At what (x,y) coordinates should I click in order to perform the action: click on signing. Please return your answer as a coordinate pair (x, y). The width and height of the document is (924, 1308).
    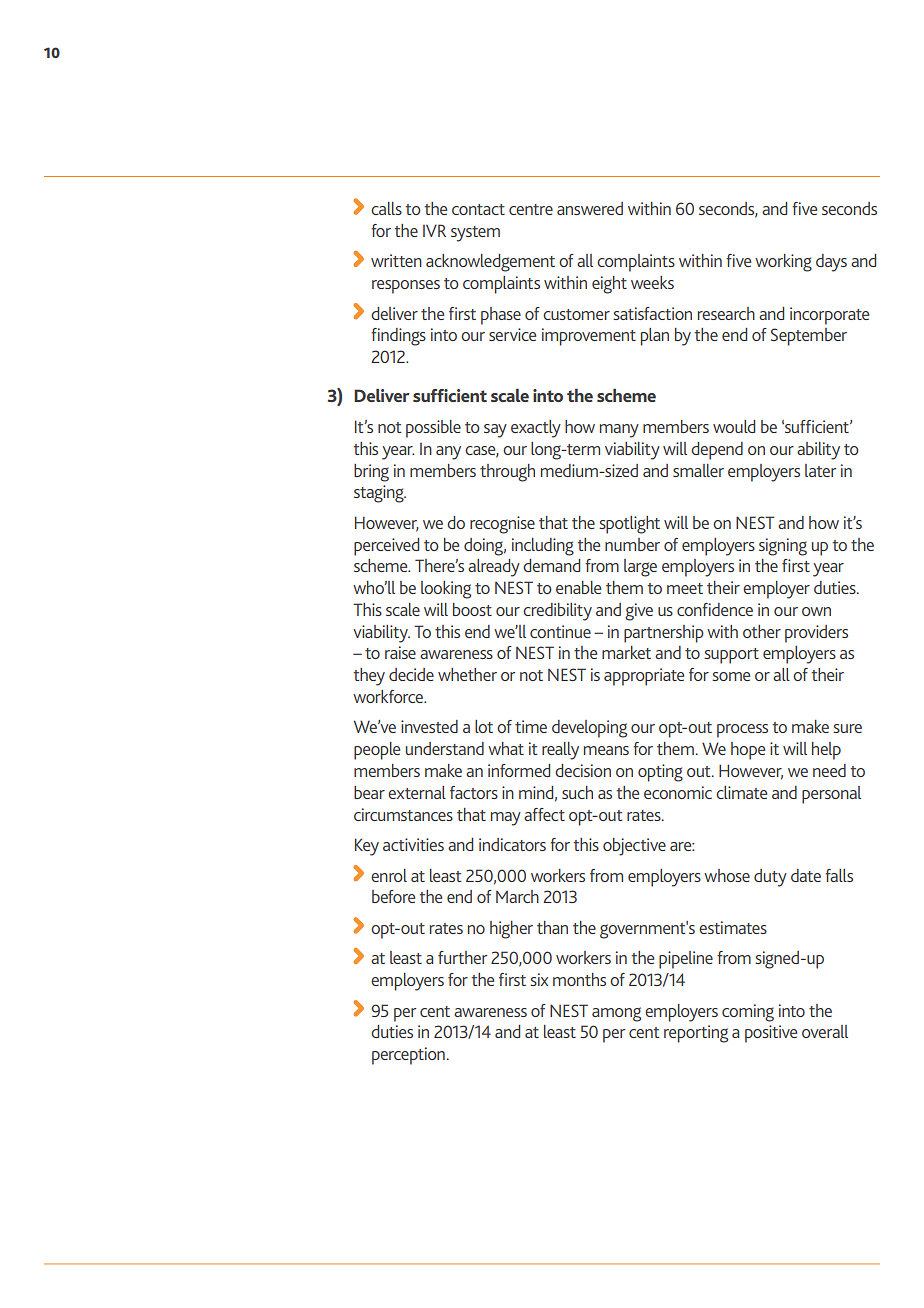
    Looking at the image, I should click on (783, 547).
